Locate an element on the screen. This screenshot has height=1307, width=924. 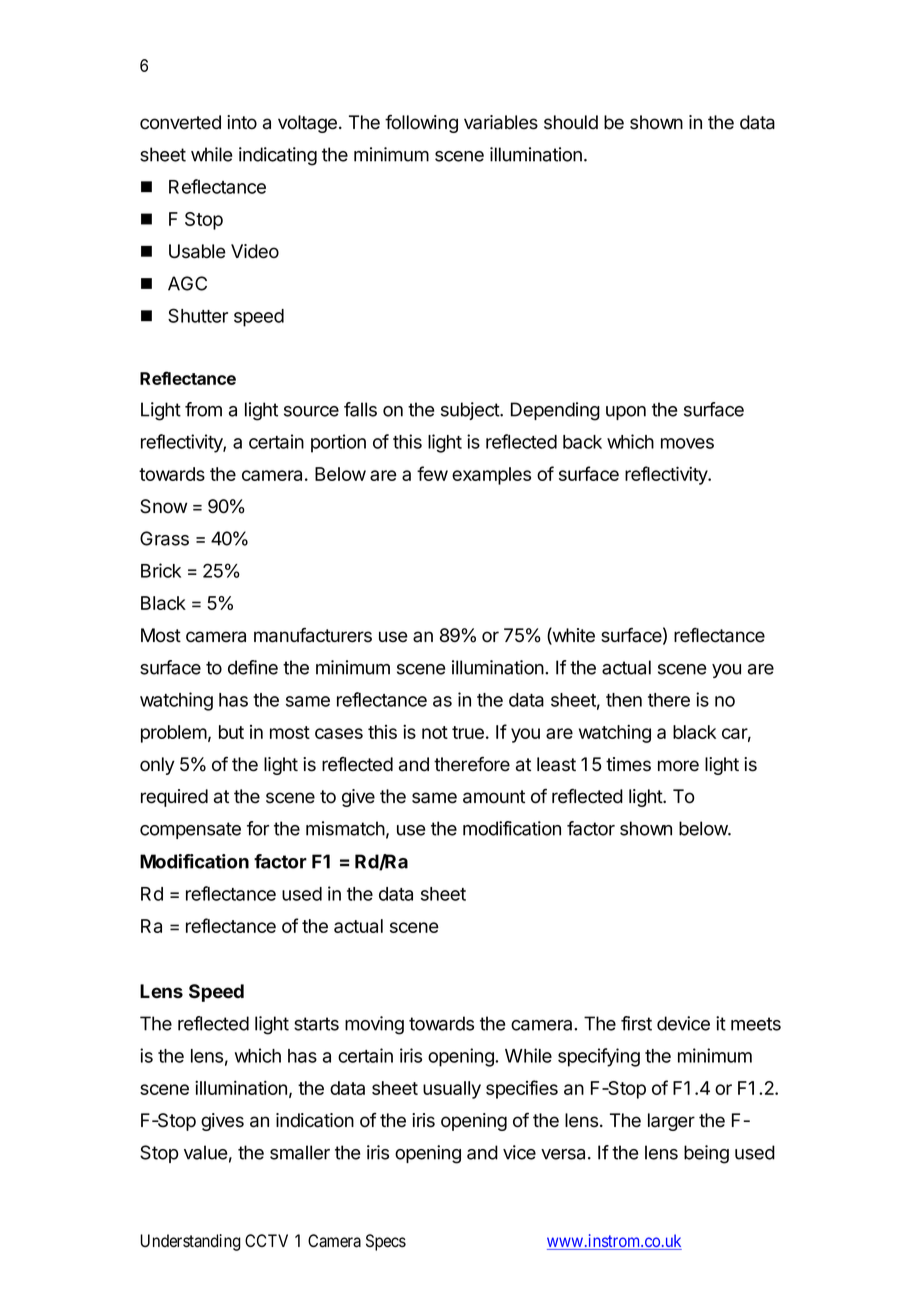
being is located at coordinates (706, 1154).
